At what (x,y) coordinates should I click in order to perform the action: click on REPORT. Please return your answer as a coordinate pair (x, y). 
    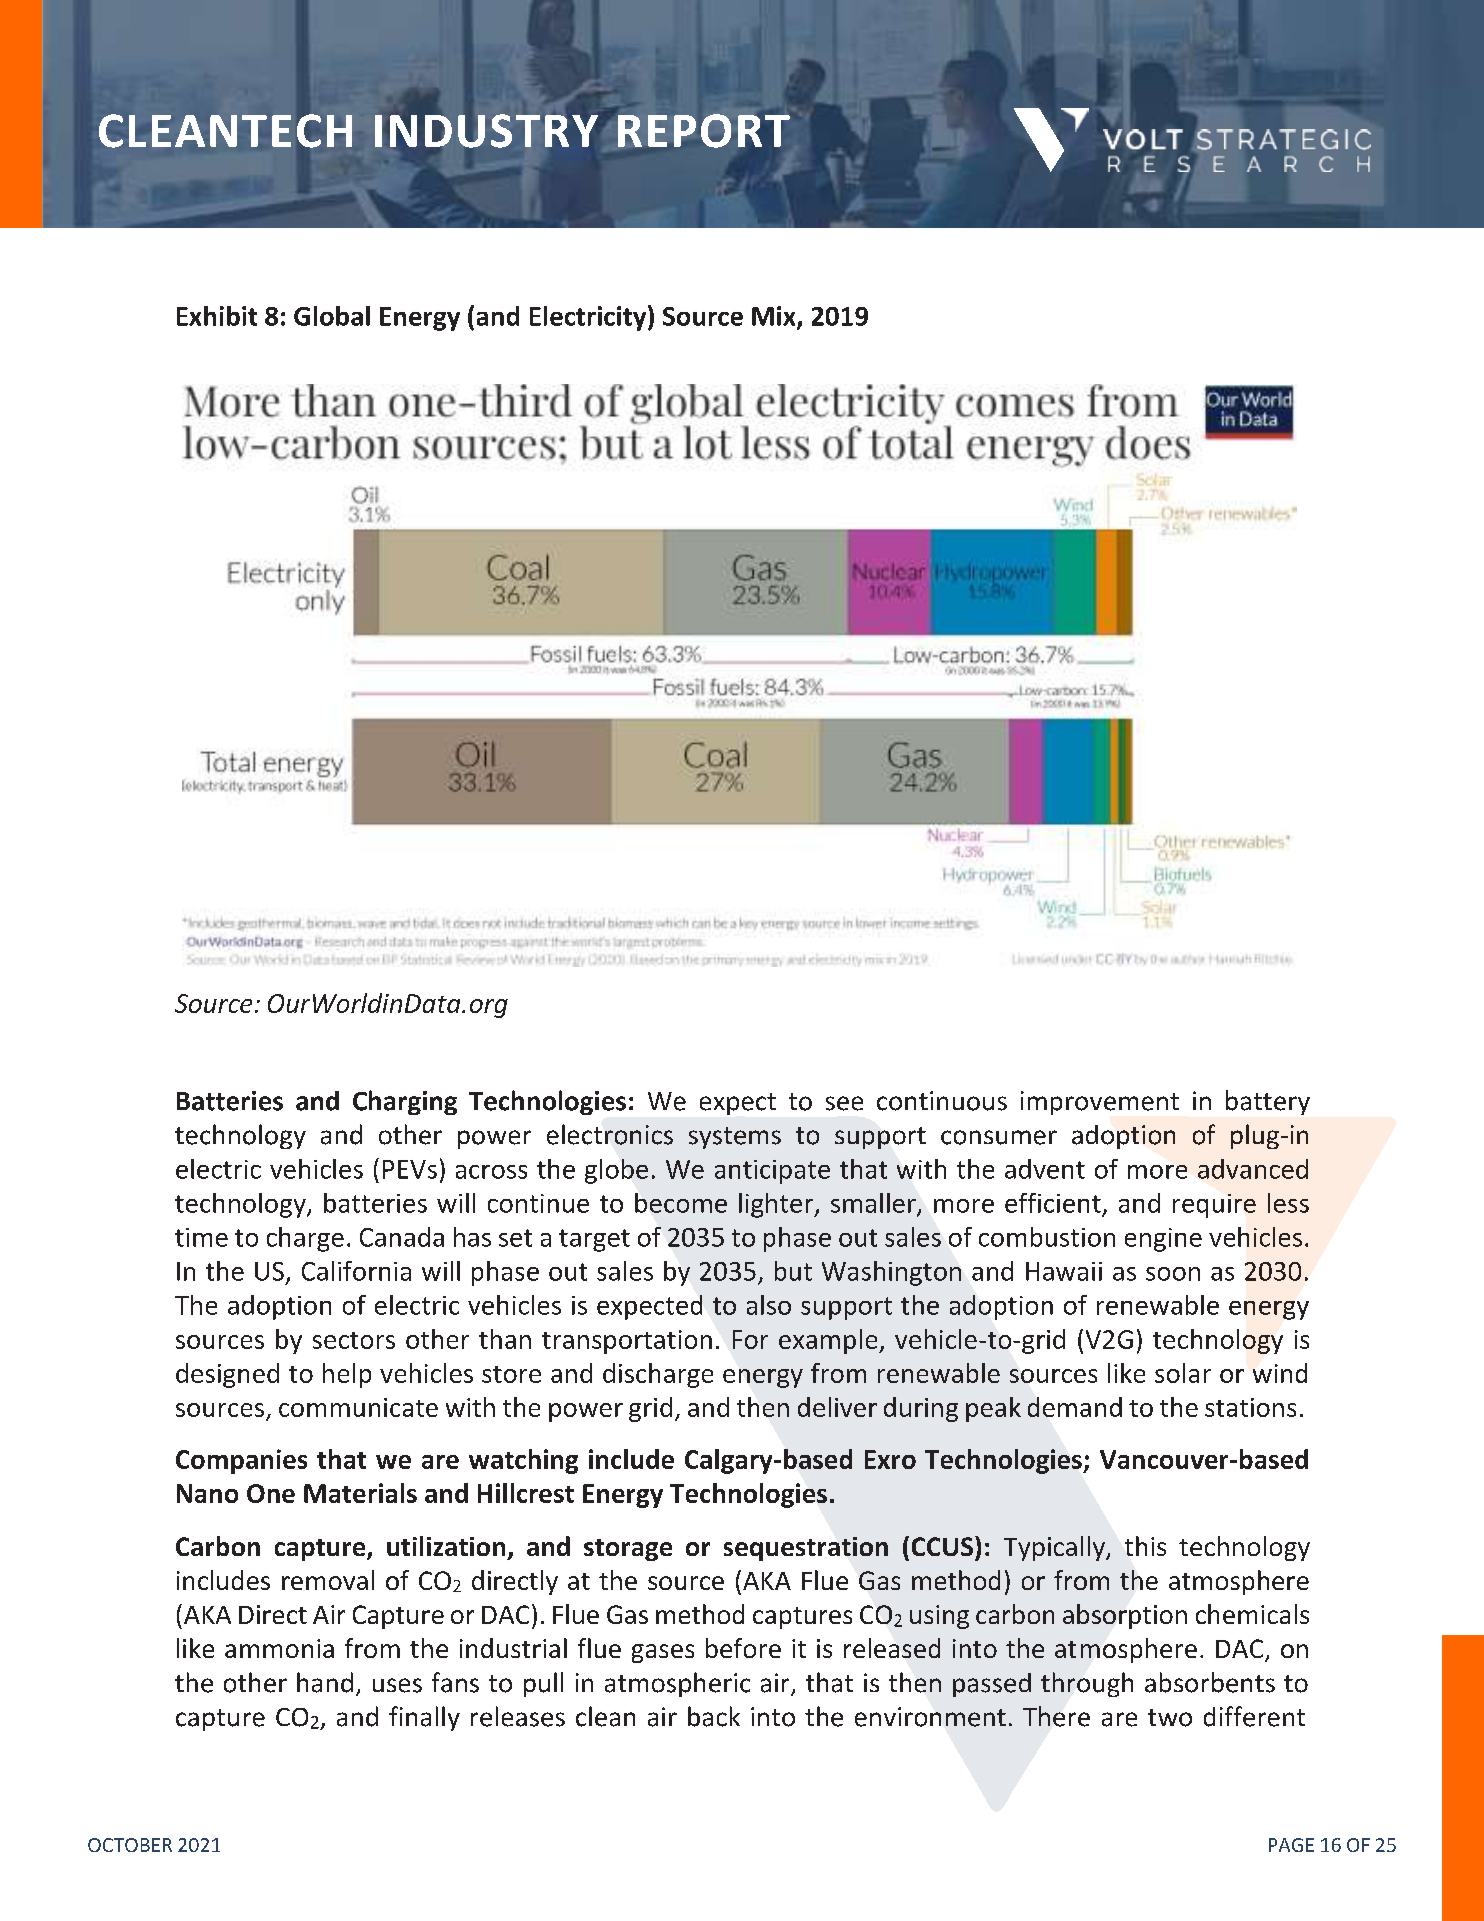
    Looking at the image, I should click on (704, 131).
